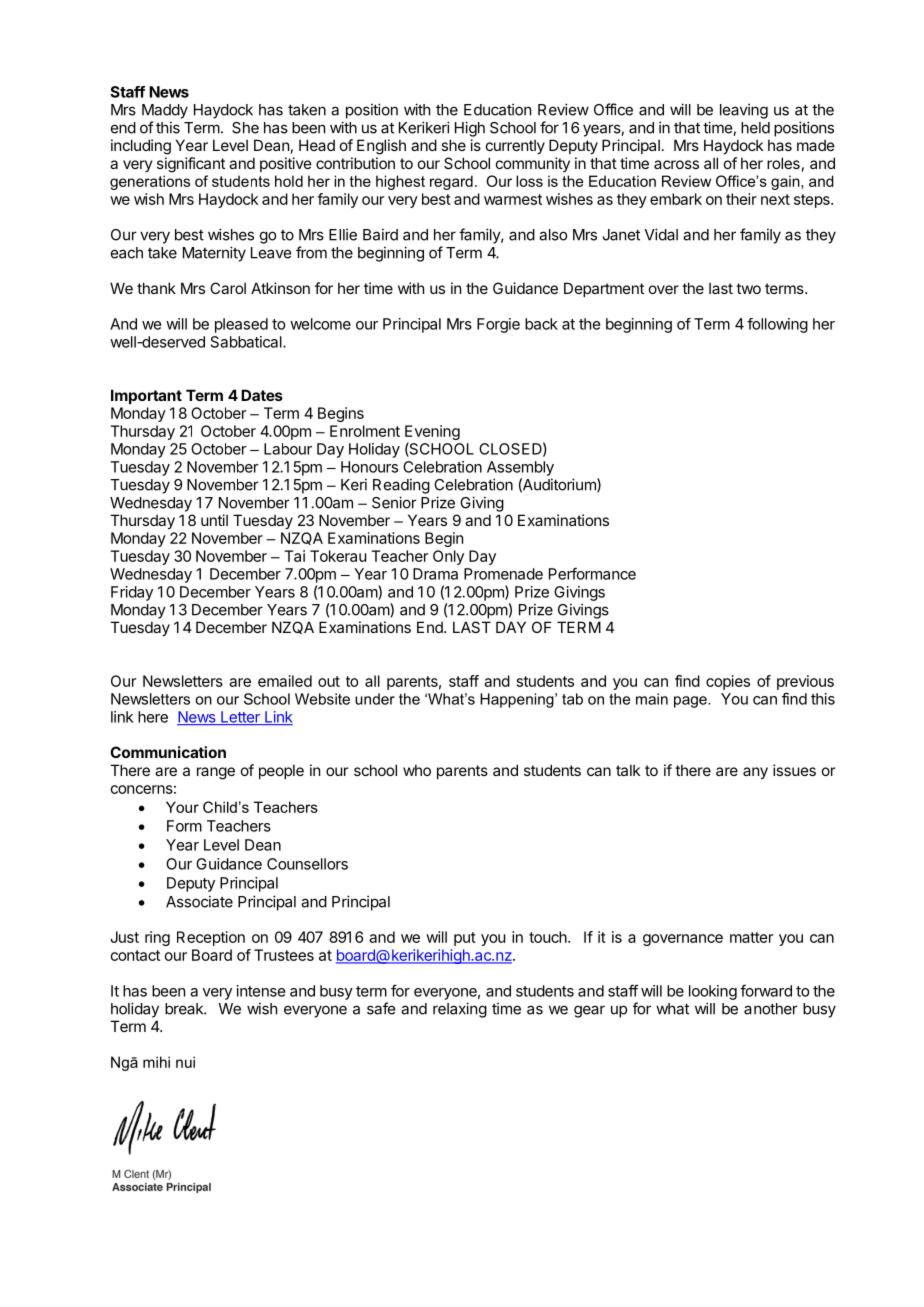 This image has width=924, height=1307. What do you see at coordinates (214, 520) in the image?
I see `until` at bounding box center [214, 520].
